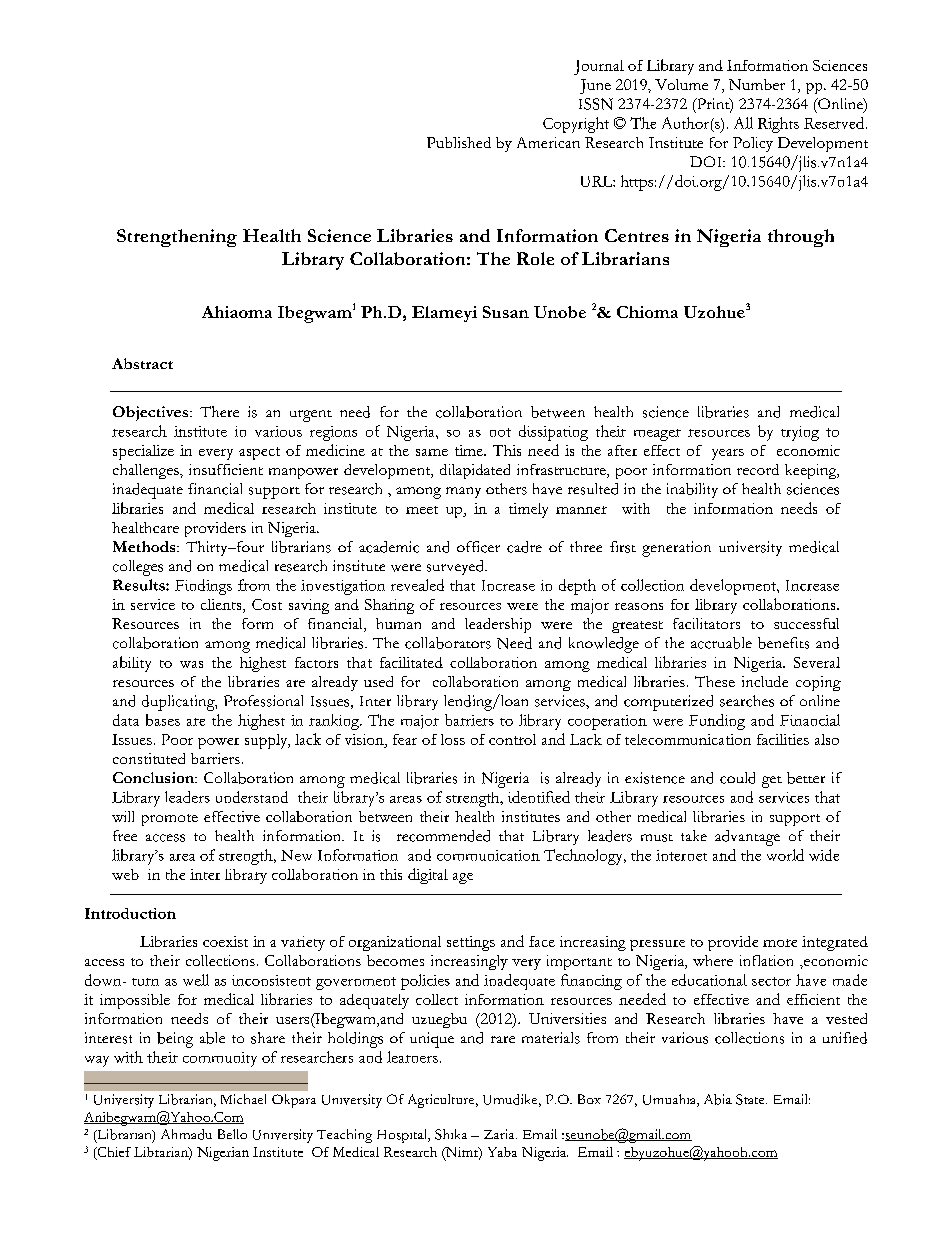 Image resolution: width=952 pixels, height=1233 pixels. Describe the element at coordinates (459, 142) in the page. I see `Published` at that location.
